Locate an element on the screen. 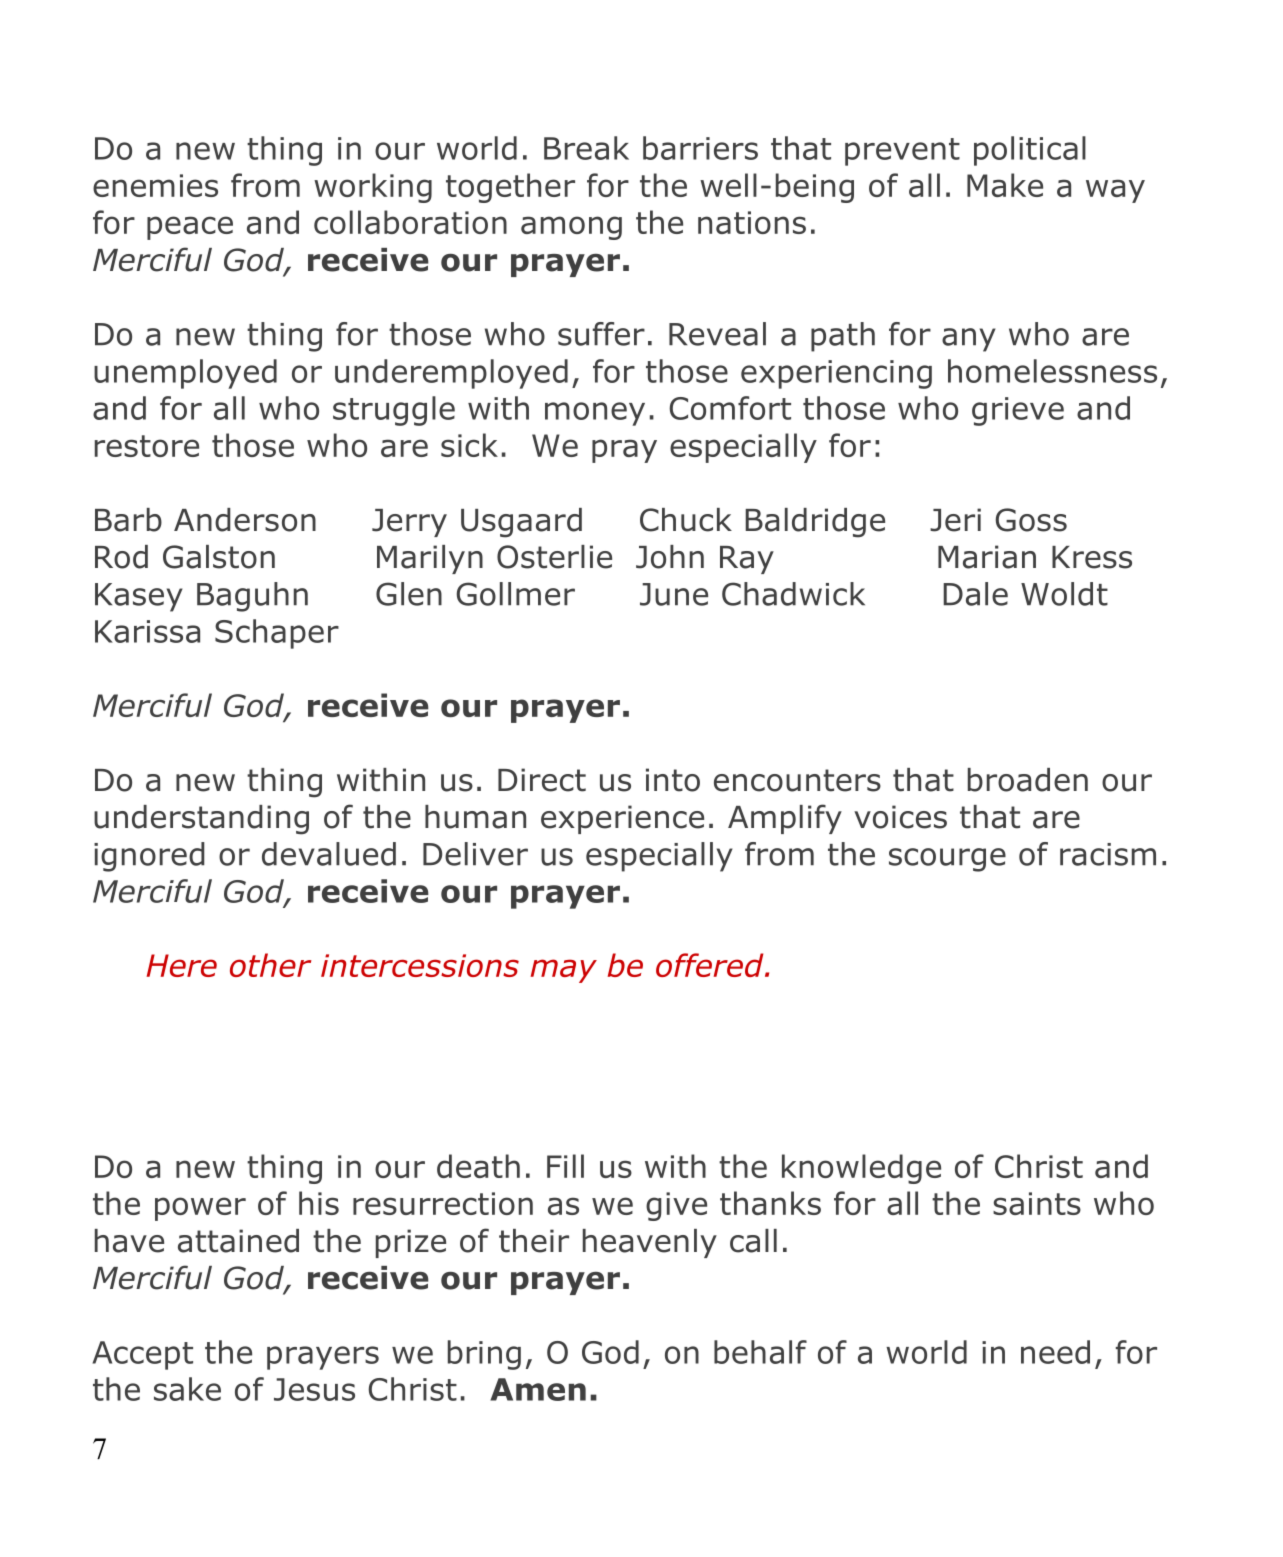 The height and width of the screenshot is (1557, 1283). unemployed is located at coordinates (185, 374).
